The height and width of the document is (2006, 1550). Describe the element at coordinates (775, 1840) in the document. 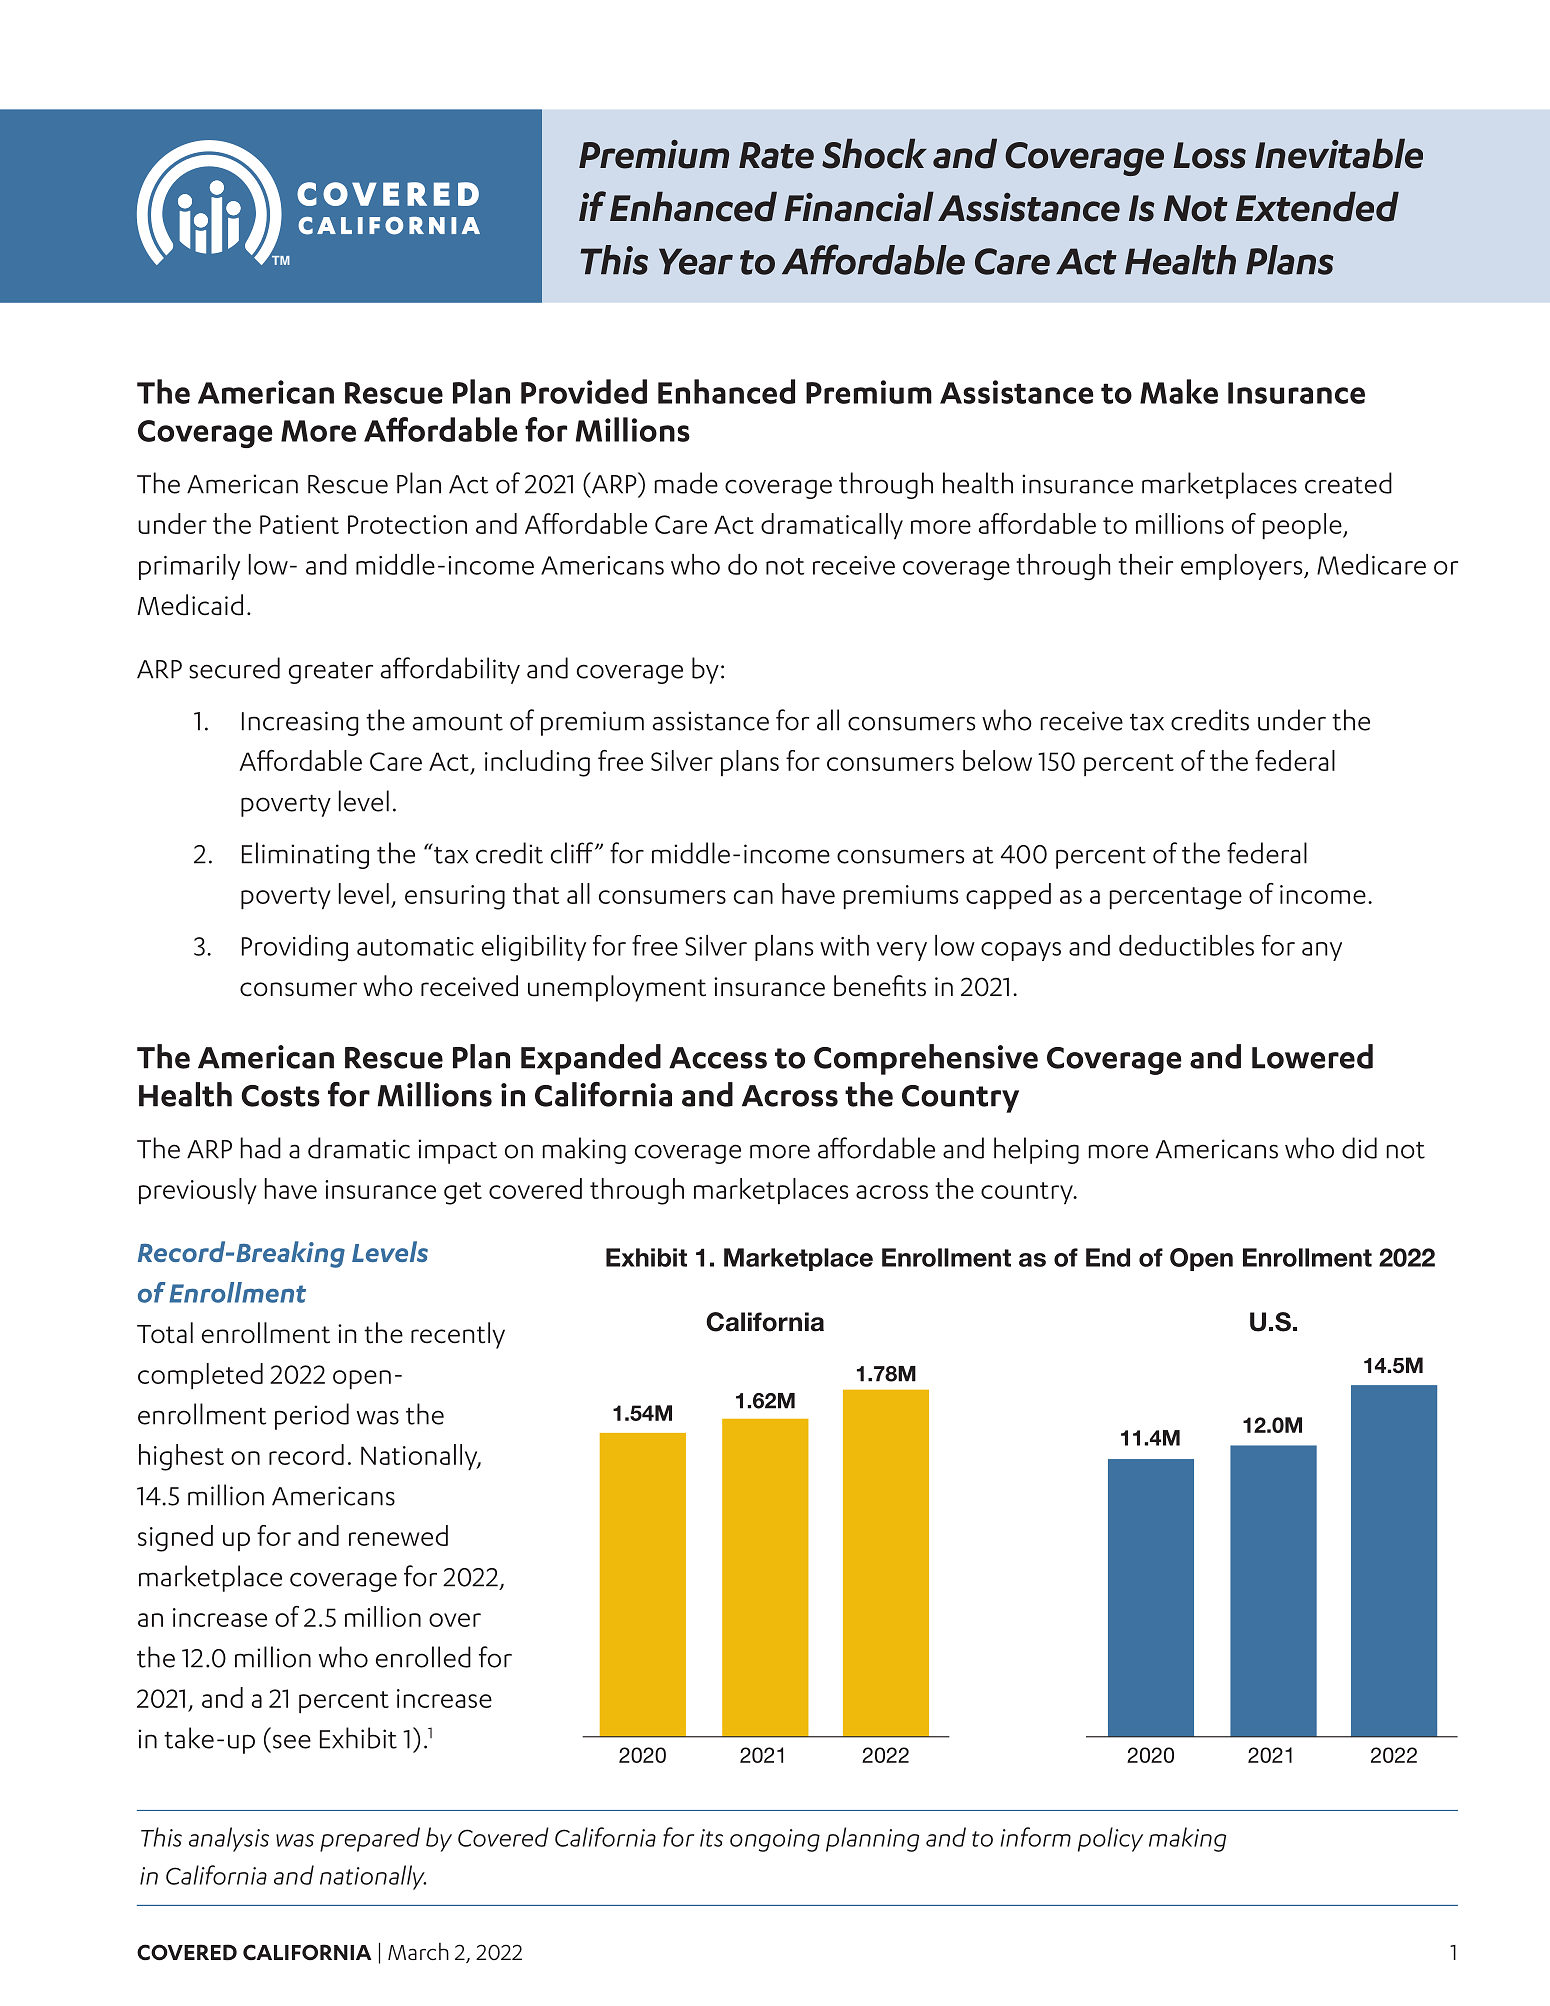

I see `ongoing` at that location.
